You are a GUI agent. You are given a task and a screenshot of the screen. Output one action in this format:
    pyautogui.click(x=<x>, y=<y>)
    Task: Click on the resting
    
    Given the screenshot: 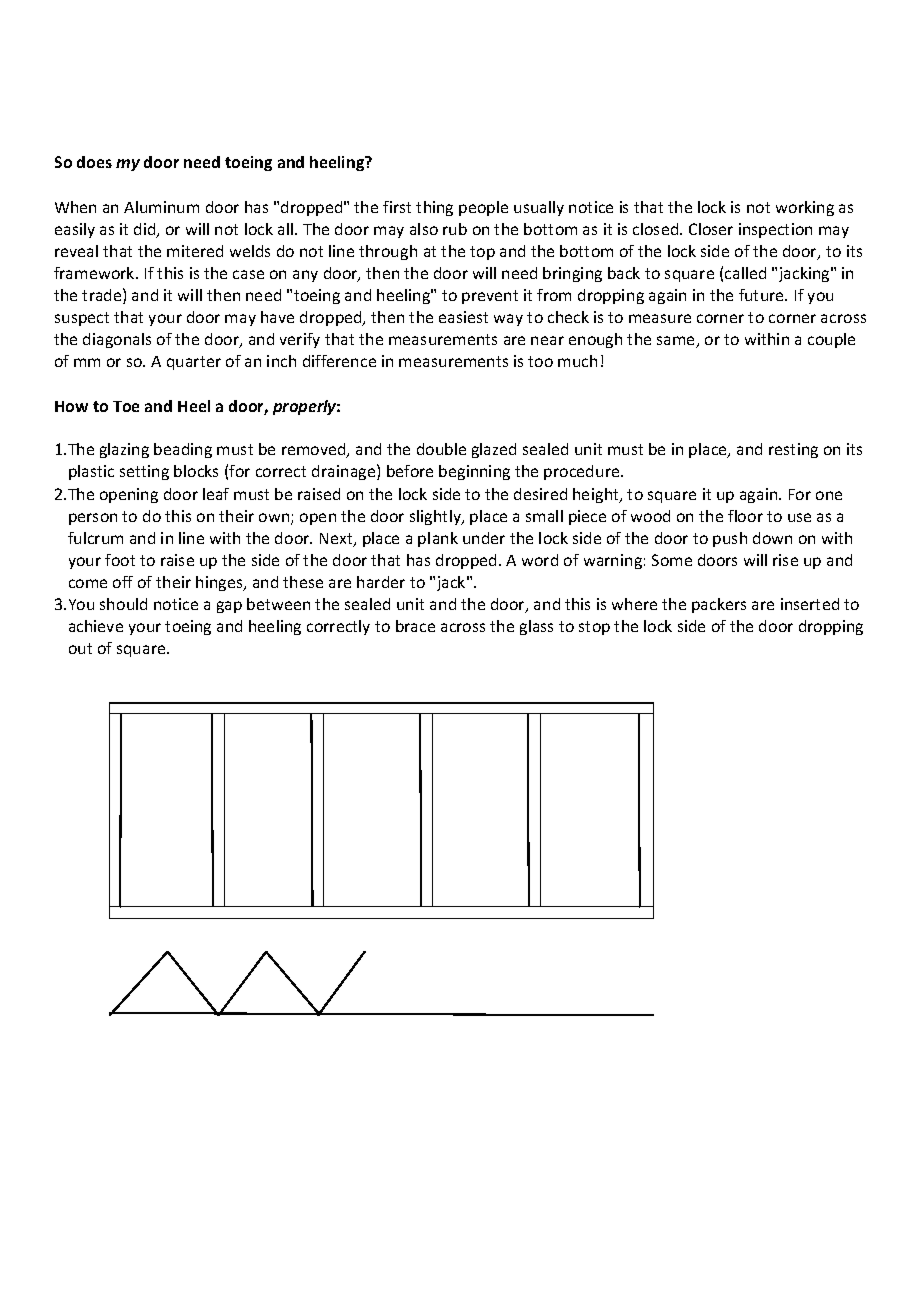 What is the action you would take?
    pyautogui.click(x=793, y=450)
